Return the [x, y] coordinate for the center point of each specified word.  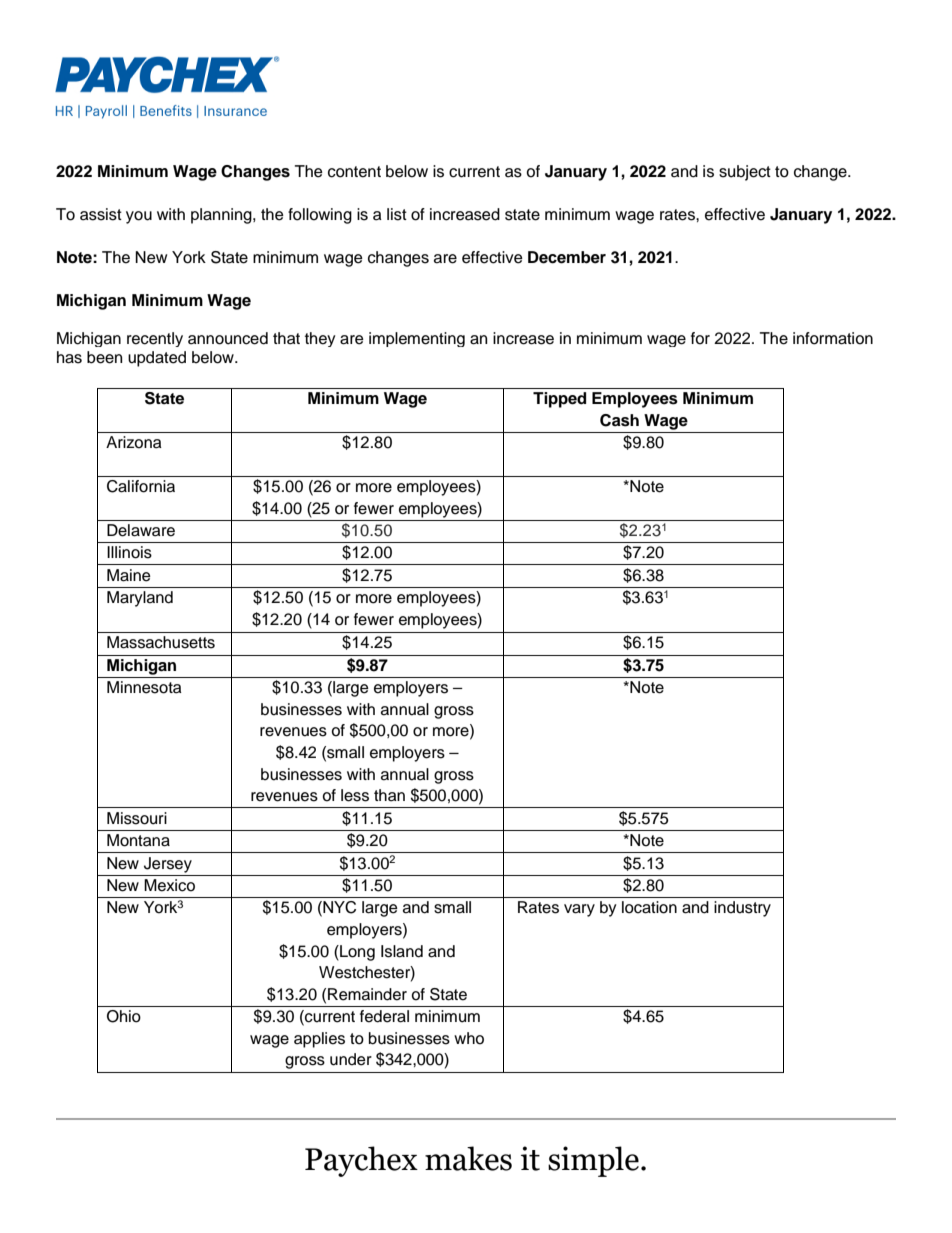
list [397, 214]
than [389, 795]
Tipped [559, 400]
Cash [619, 420]
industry [742, 909]
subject [745, 173]
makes [468, 1158]
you [139, 217]
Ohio [124, 1016]
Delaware [141, 530]
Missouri [137, 818]
